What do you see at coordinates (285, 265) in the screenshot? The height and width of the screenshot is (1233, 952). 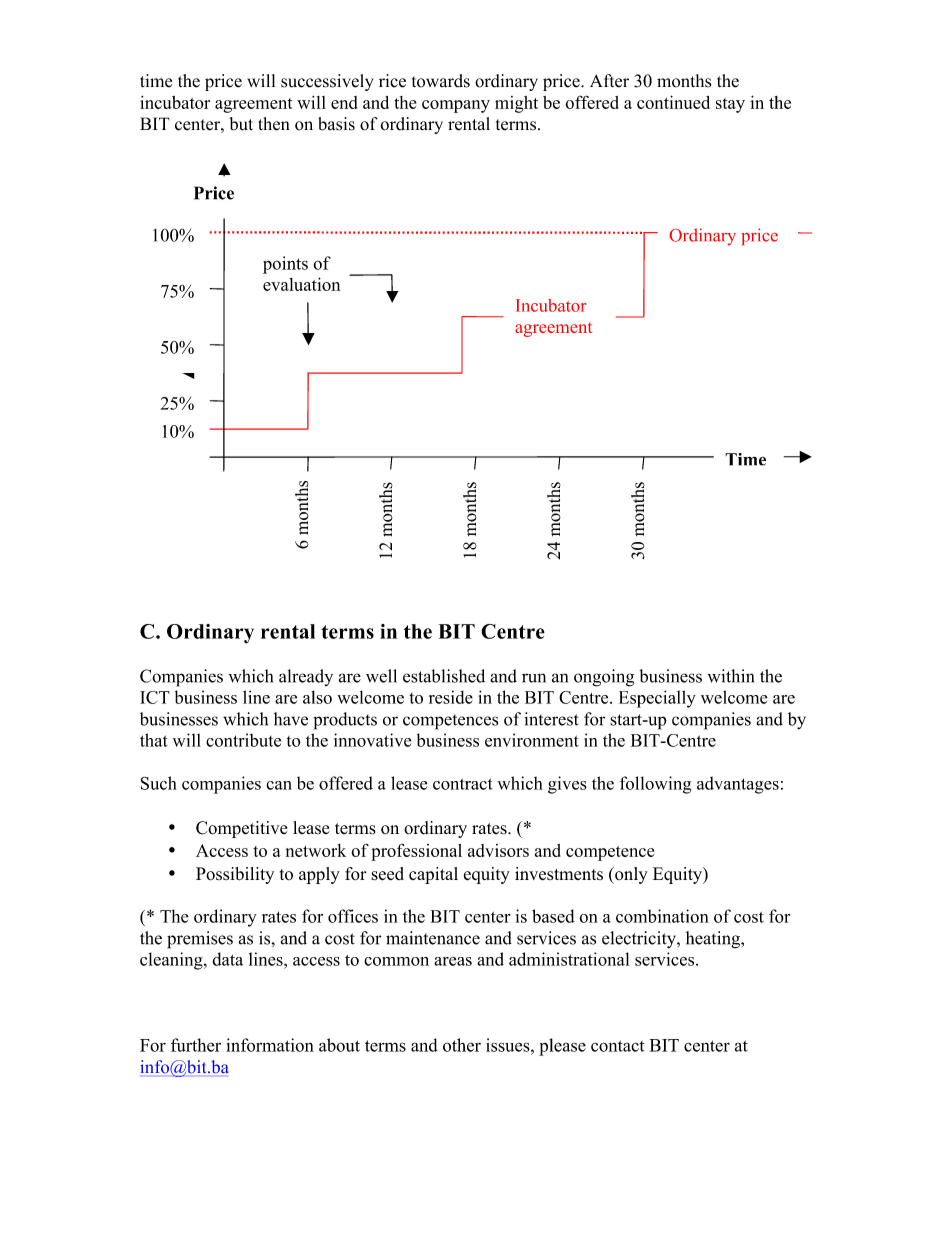 I see `points` at bounding box center [285, 265].
